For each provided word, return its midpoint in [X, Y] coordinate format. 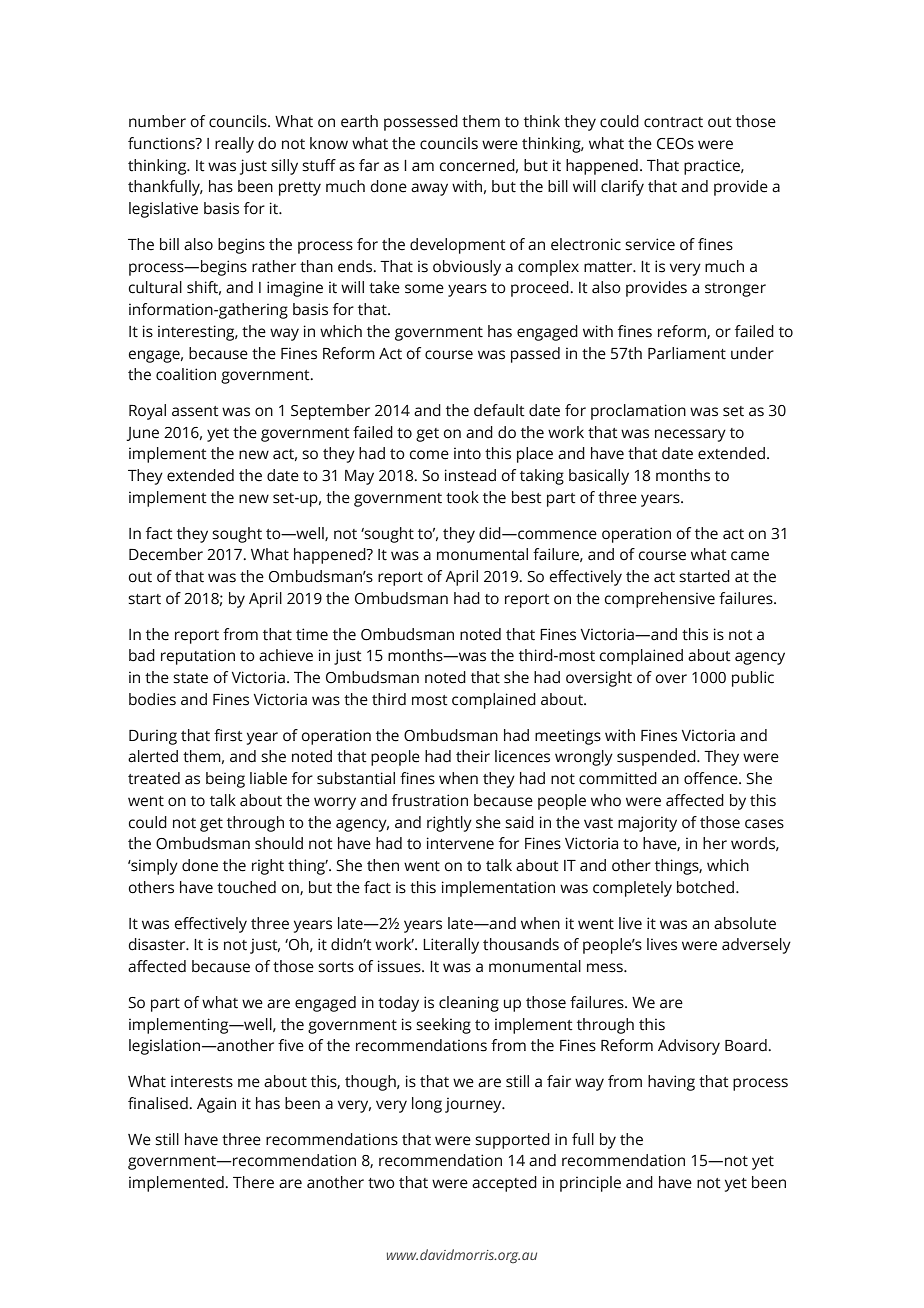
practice [713, 167]
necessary [690, 435]
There [253, 1182]
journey [474, 1105]
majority [647, 824]
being [225, 780]
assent [195, 411]
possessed [421, 123]
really [234, 145]
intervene [460, 843]
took [462, 497]
